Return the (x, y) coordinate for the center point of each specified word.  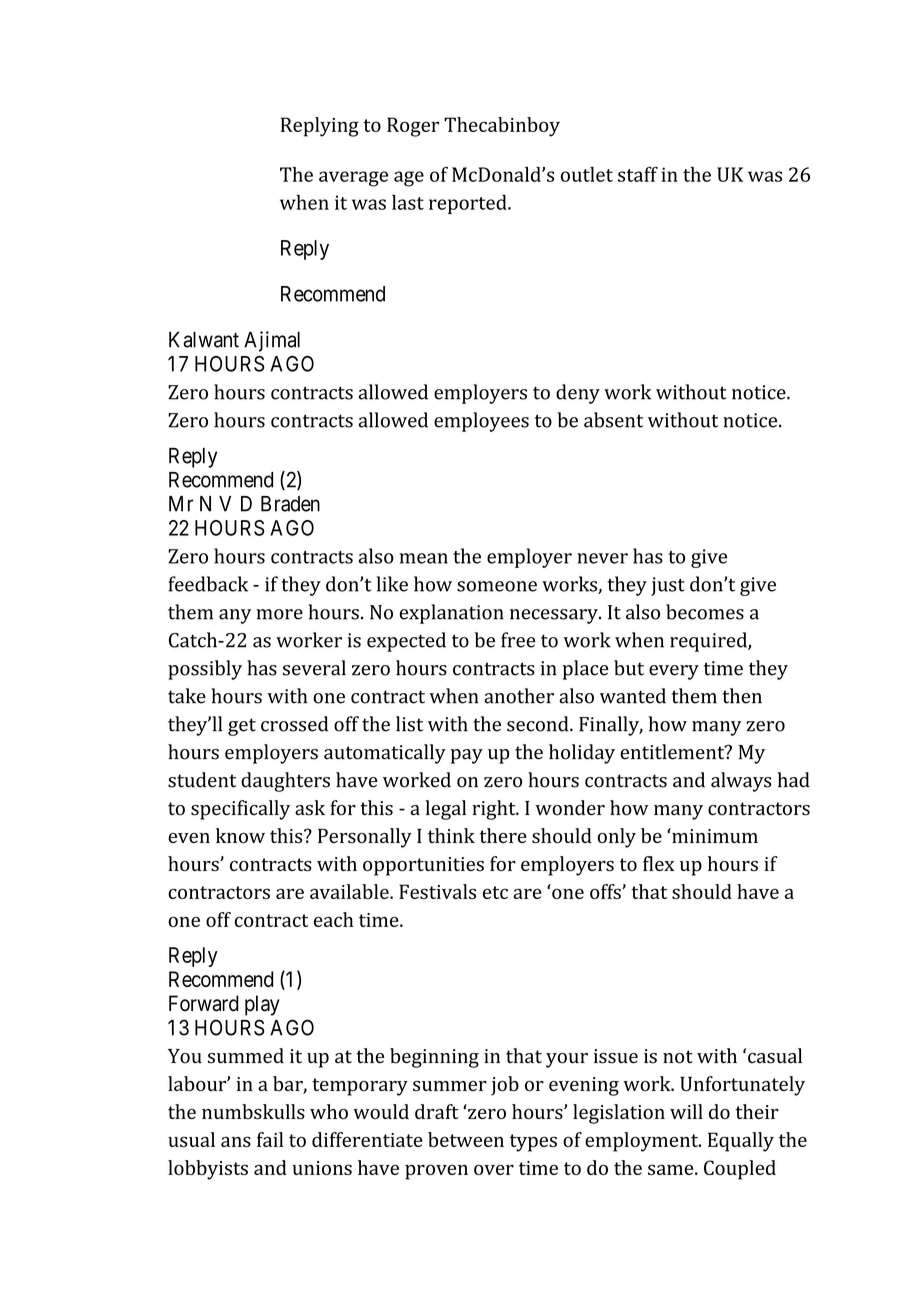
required (709, 642)
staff (638, 174)
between (466, 1139)
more (279, 614)
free (518, 640)
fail (270, 1139)
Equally (741, 1142)
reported (469, 204)
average (353, 179)
